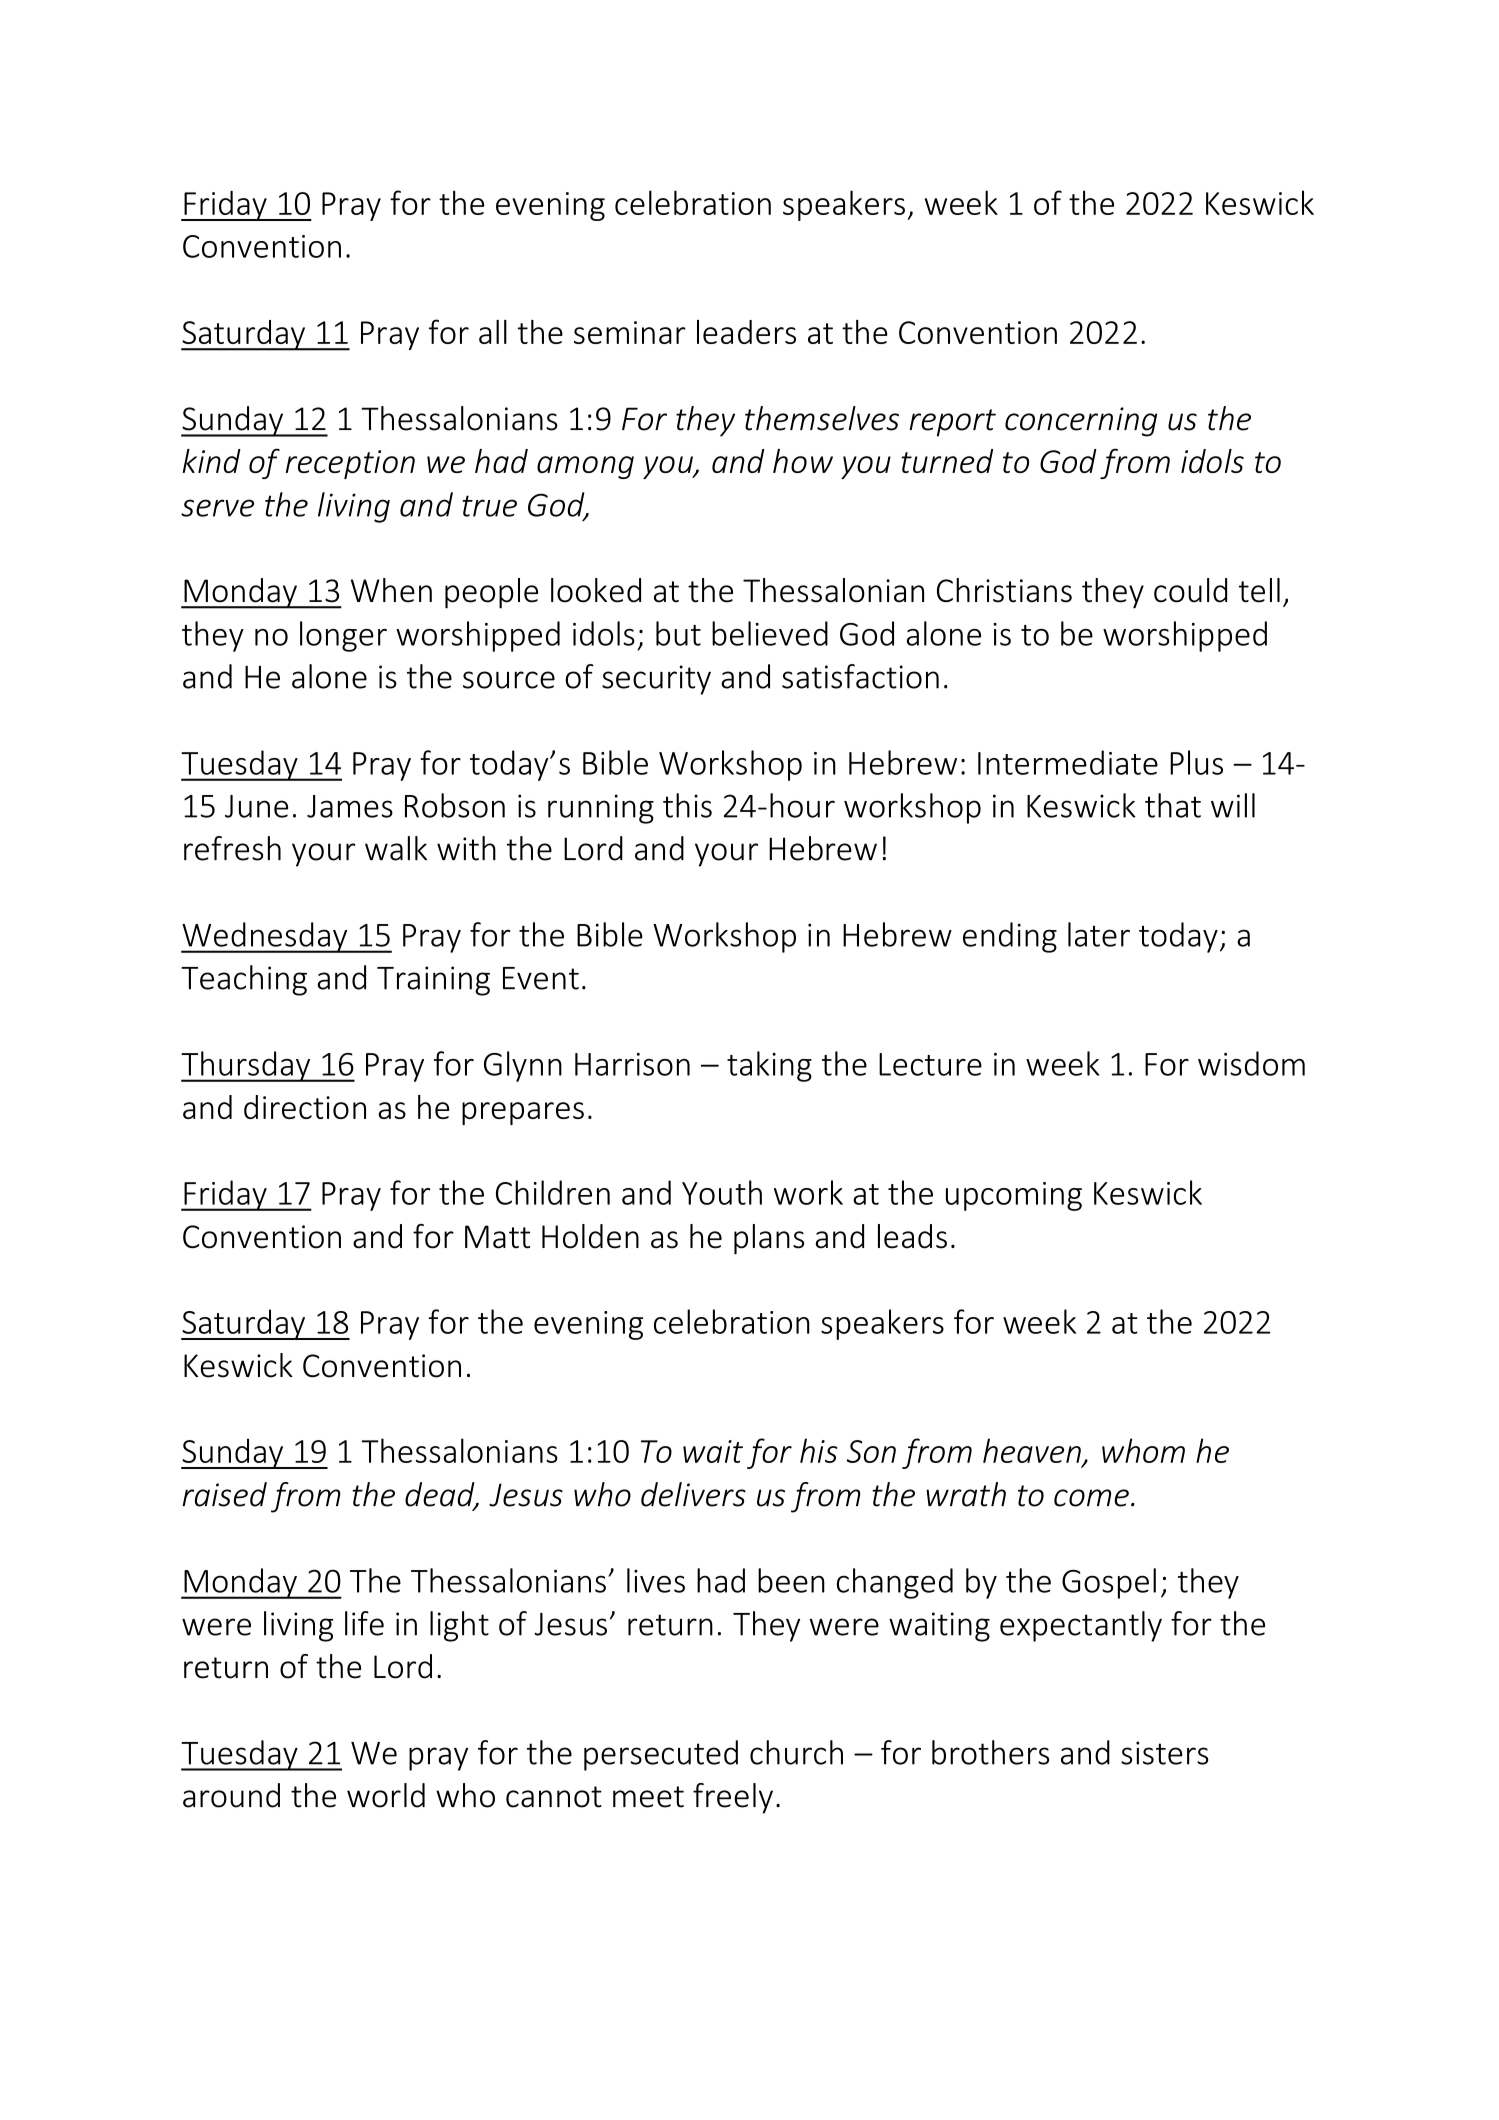 The width and height of the screenshot is (1499, 2120). I want to click on church, so click(796, 1752).
